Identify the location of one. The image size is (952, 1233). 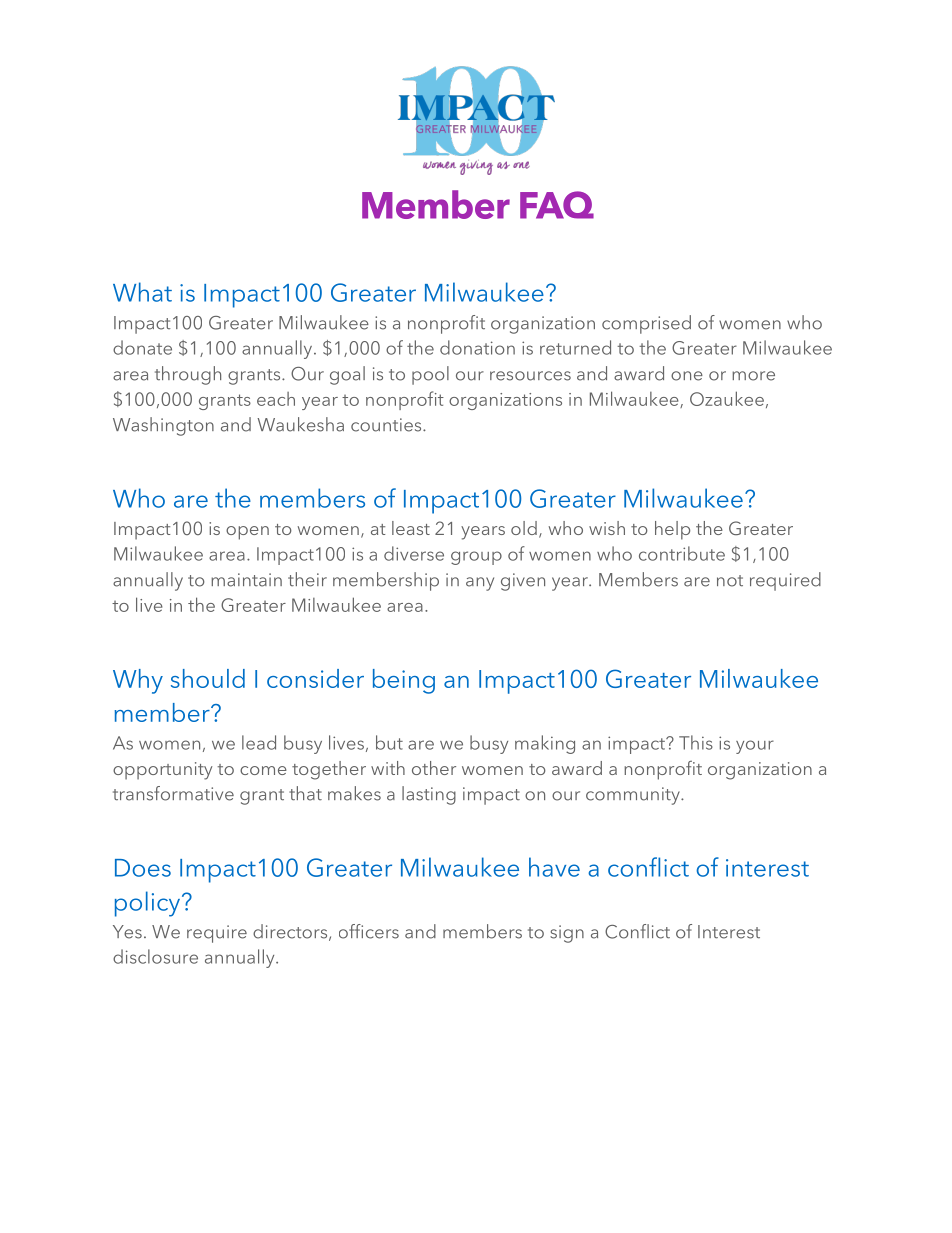
(687, 376).
